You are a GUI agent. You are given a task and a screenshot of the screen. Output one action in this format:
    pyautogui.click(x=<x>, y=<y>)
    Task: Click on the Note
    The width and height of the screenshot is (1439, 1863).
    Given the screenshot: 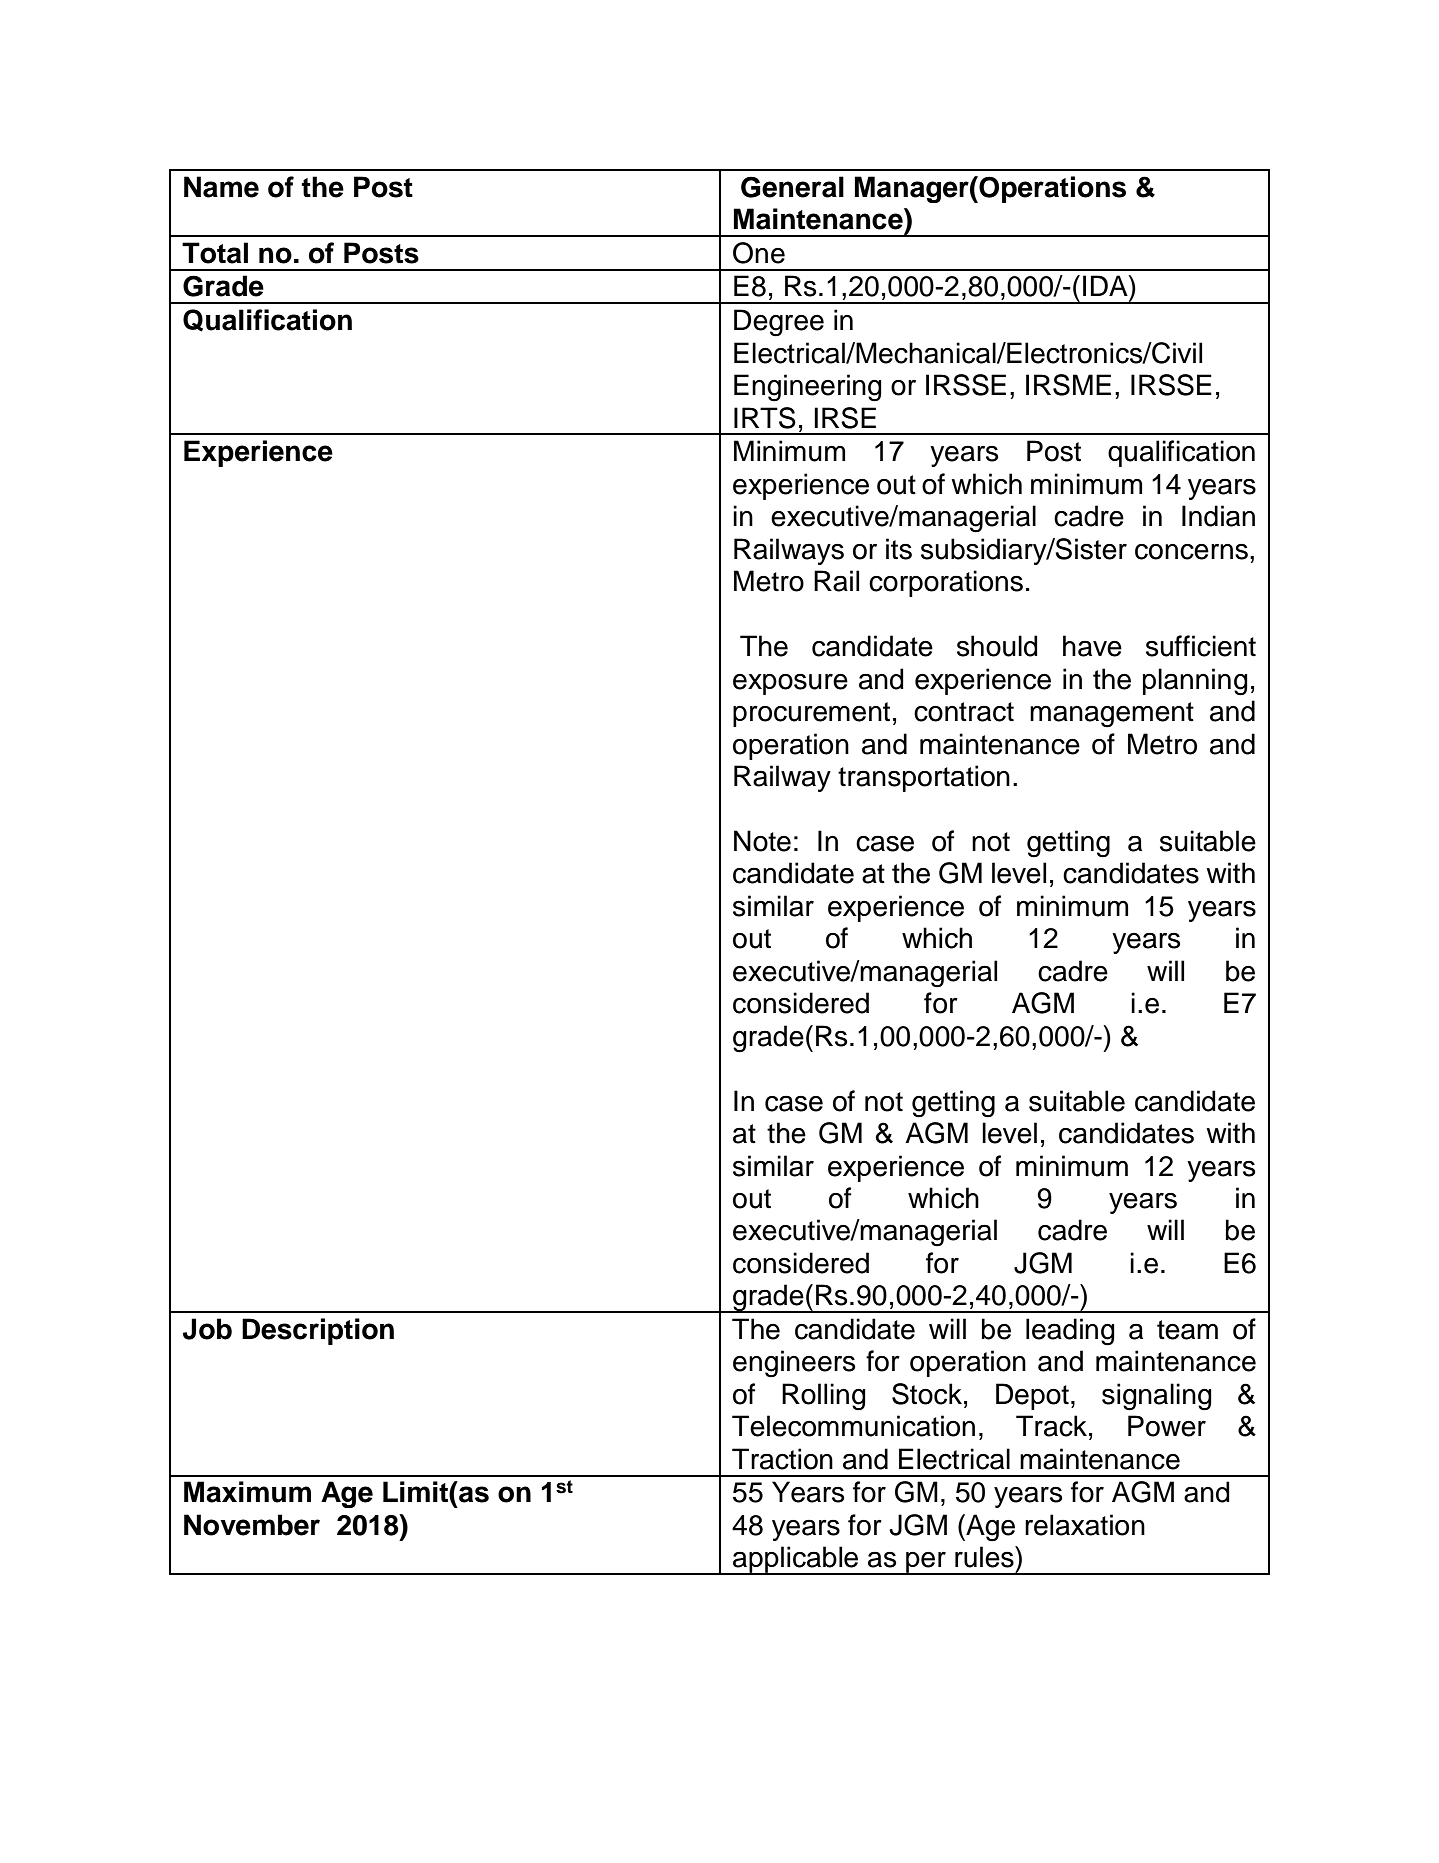 What is the action you would take?
    pyautogui.click(x=762, y=841)
